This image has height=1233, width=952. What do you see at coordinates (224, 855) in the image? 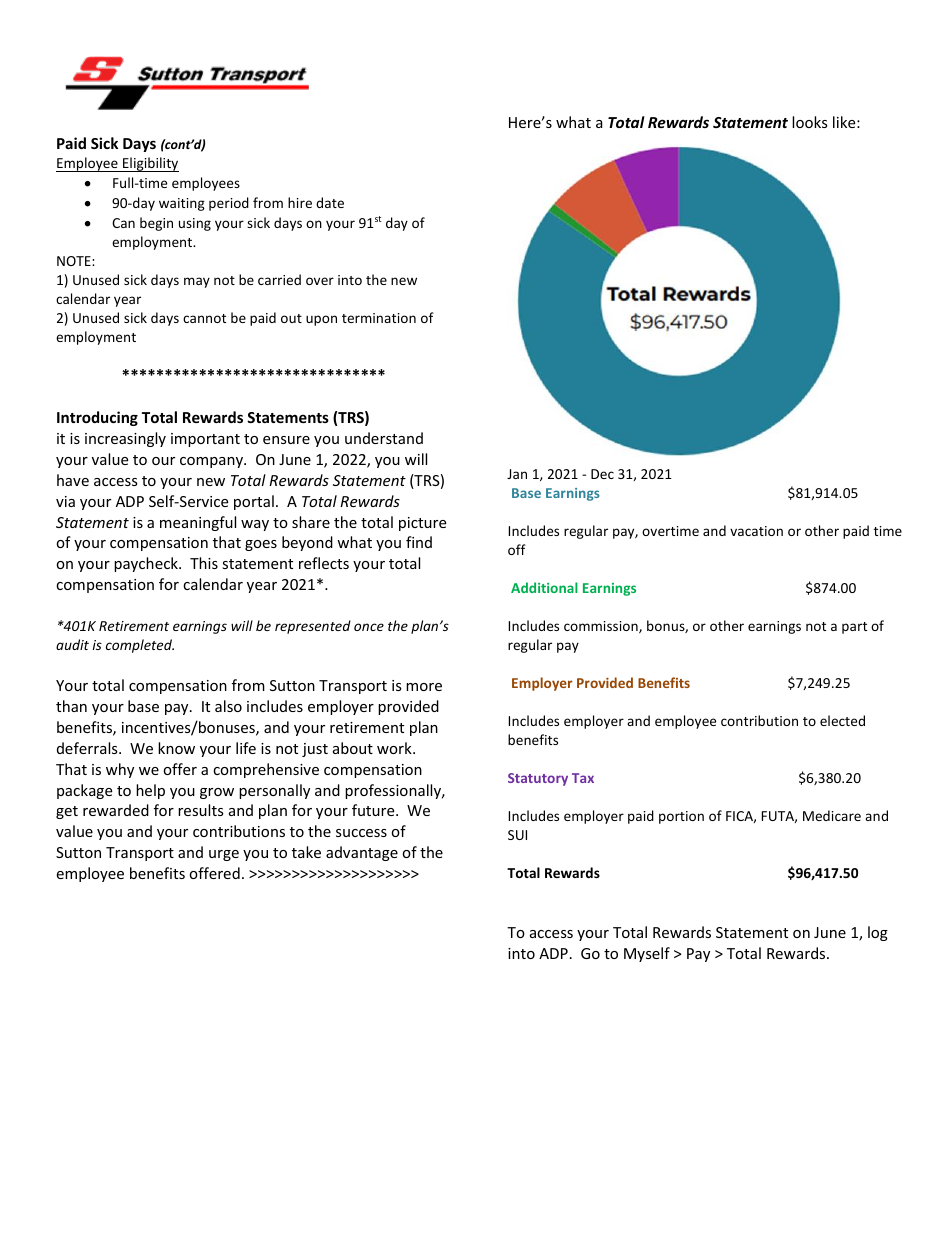
I see `urge` at bounding box center [224, 855].
